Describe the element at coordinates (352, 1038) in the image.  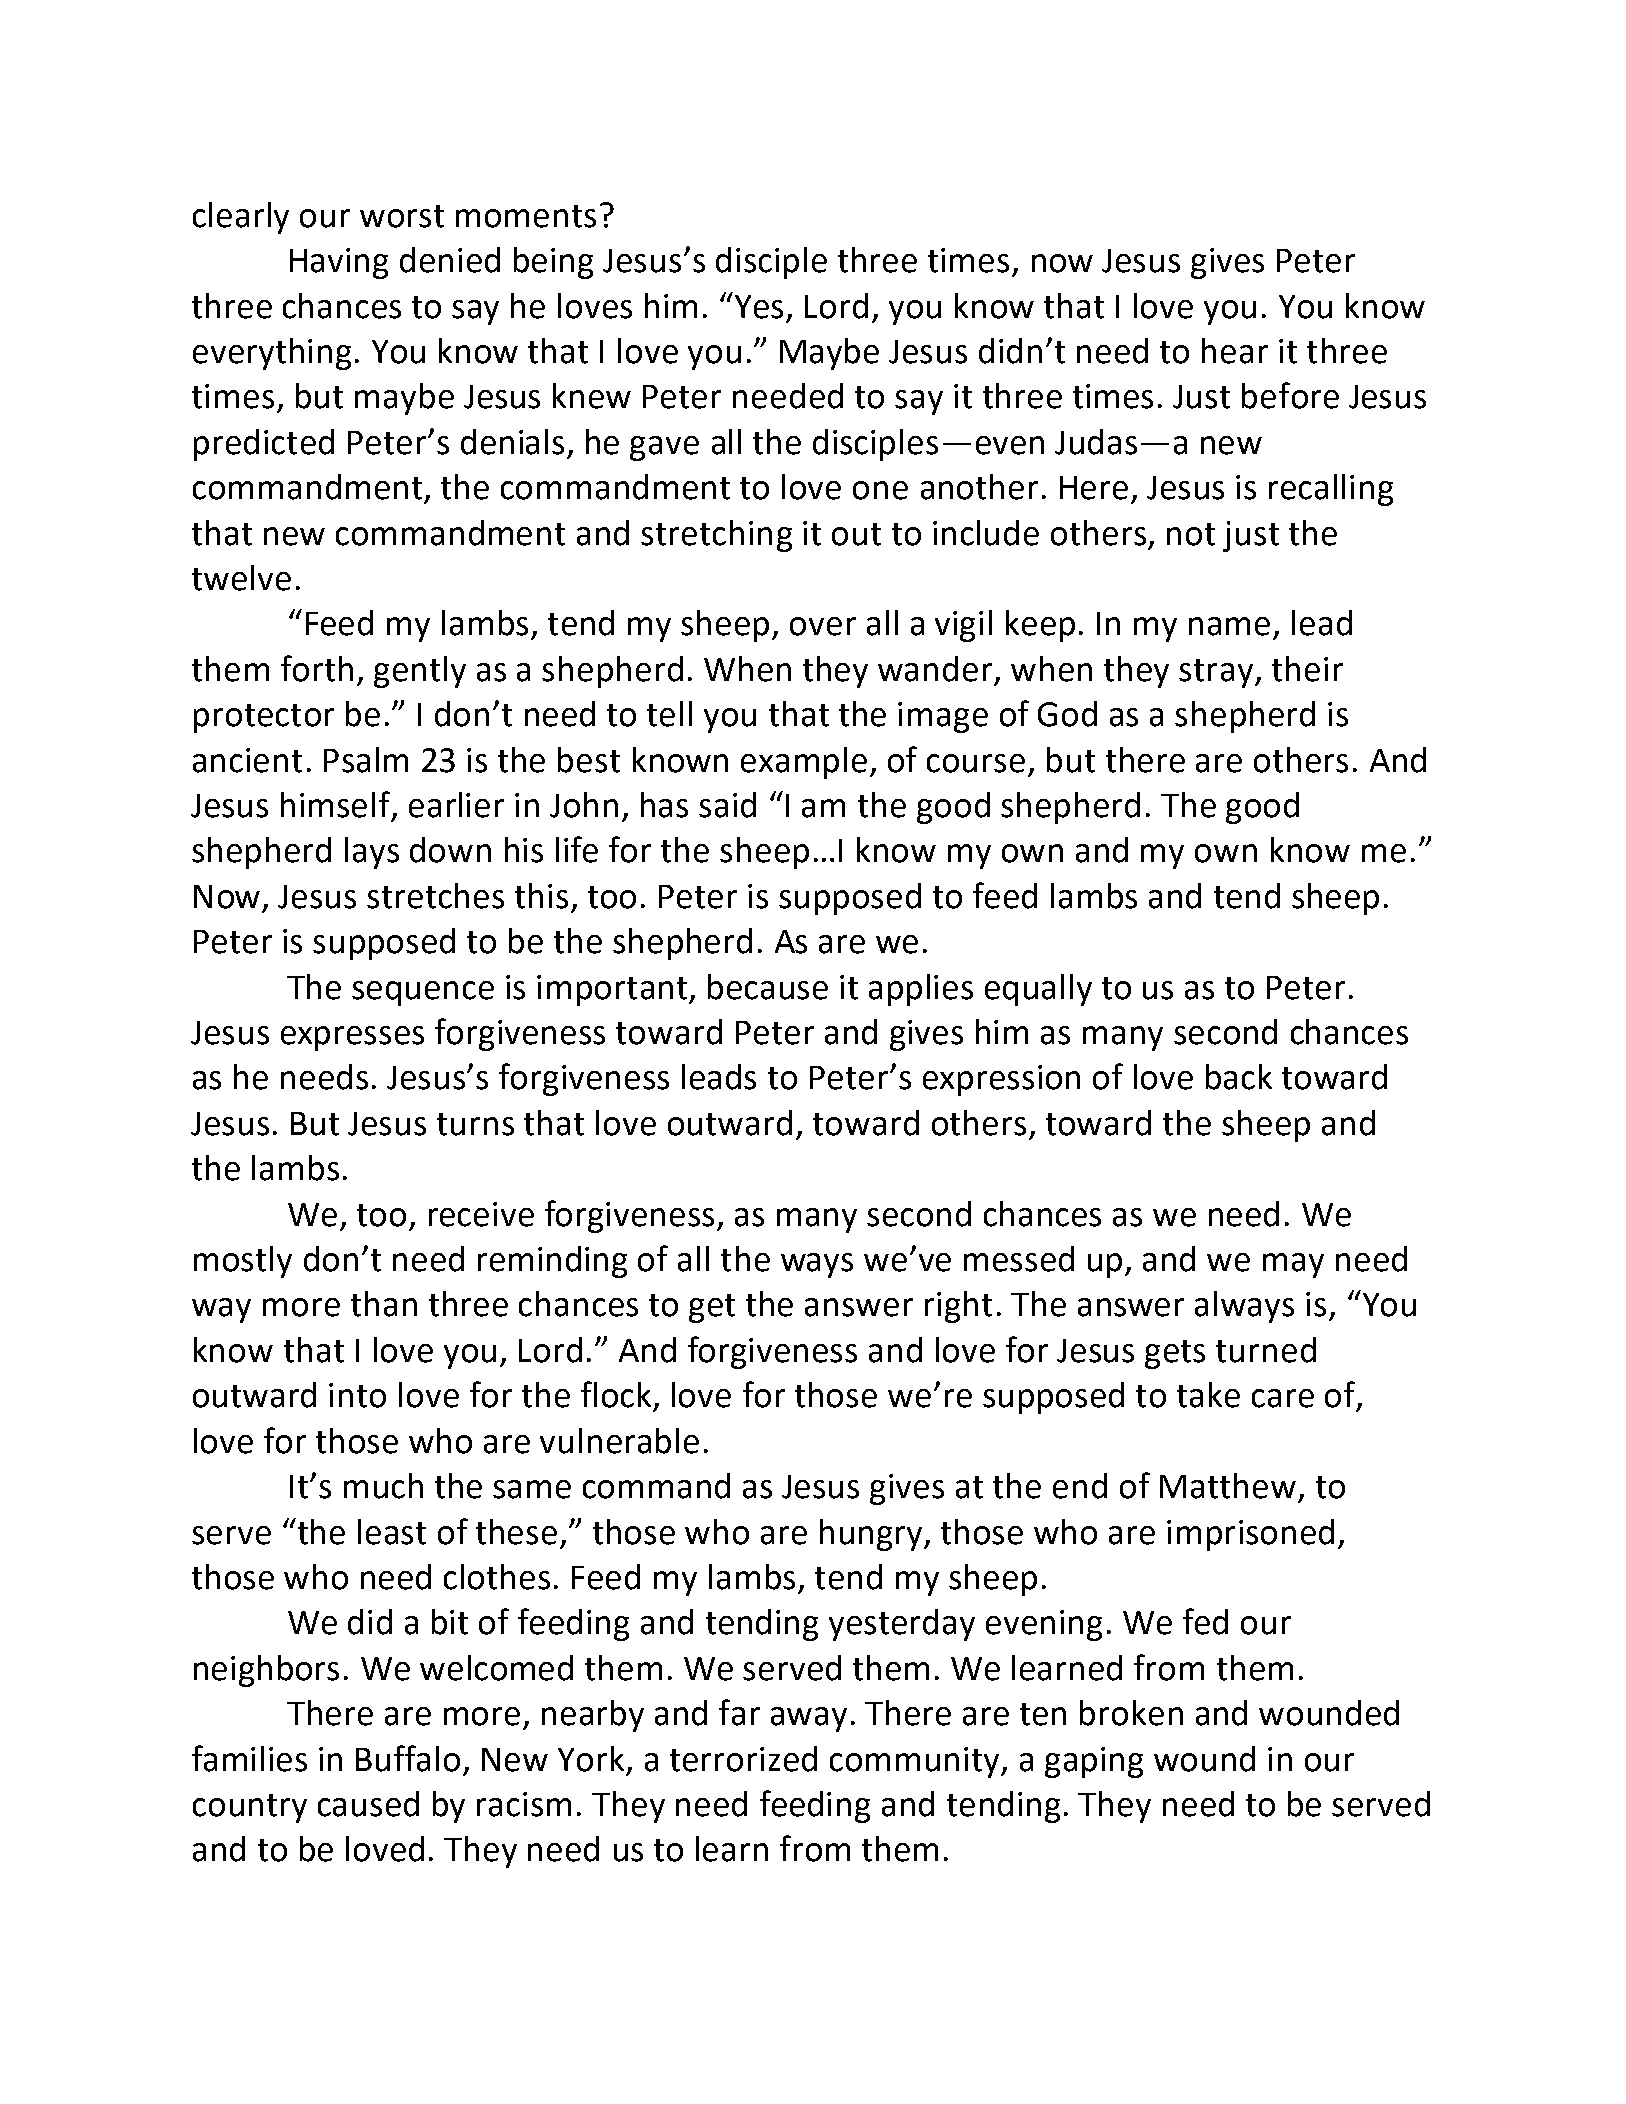
I see `expresses` at that location.
